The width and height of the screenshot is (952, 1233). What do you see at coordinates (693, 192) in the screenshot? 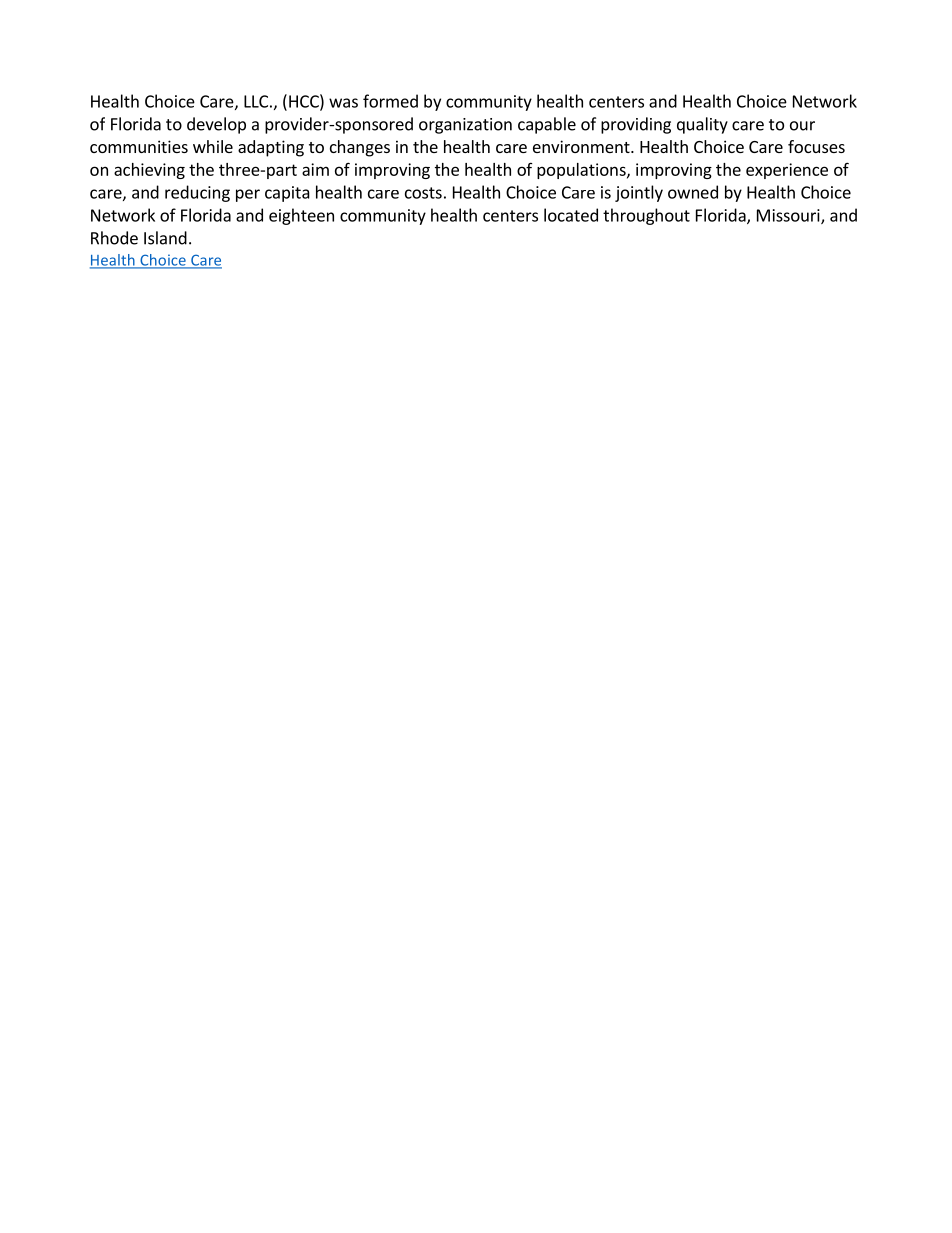
I see `owned` at bounding box center [693, 192].
